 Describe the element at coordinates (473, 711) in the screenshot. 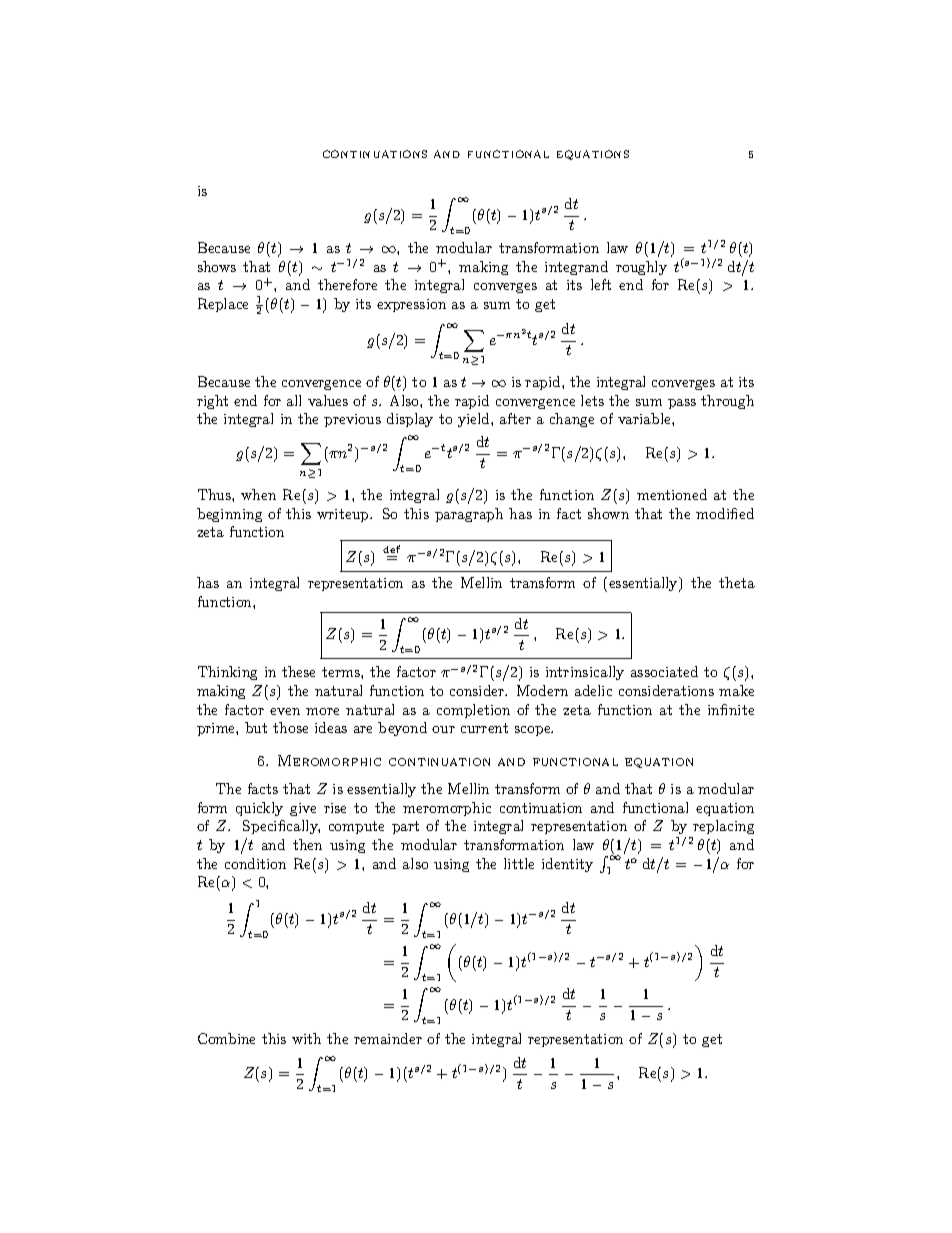

I see `completion` at that location.
